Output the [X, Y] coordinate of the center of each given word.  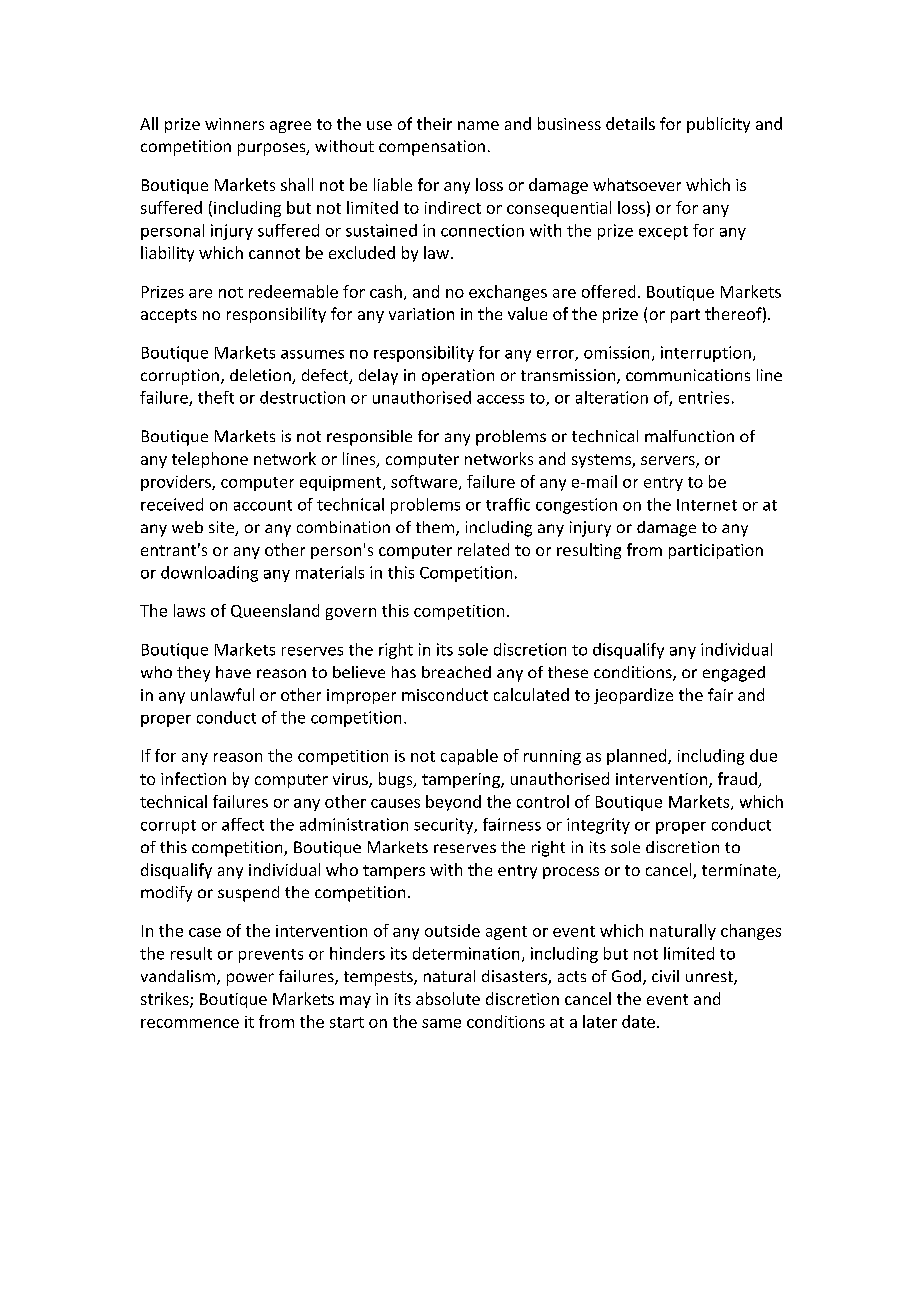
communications [688, 375]
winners [234, 124]
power [250, 979]
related [483, 549]
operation [458, 377]
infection [193, 778]
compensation [432, 148]
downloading [209, 574]
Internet [707, 505]
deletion [261, 376]
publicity [718, 125]
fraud [738, 780]
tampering [462, 780]
